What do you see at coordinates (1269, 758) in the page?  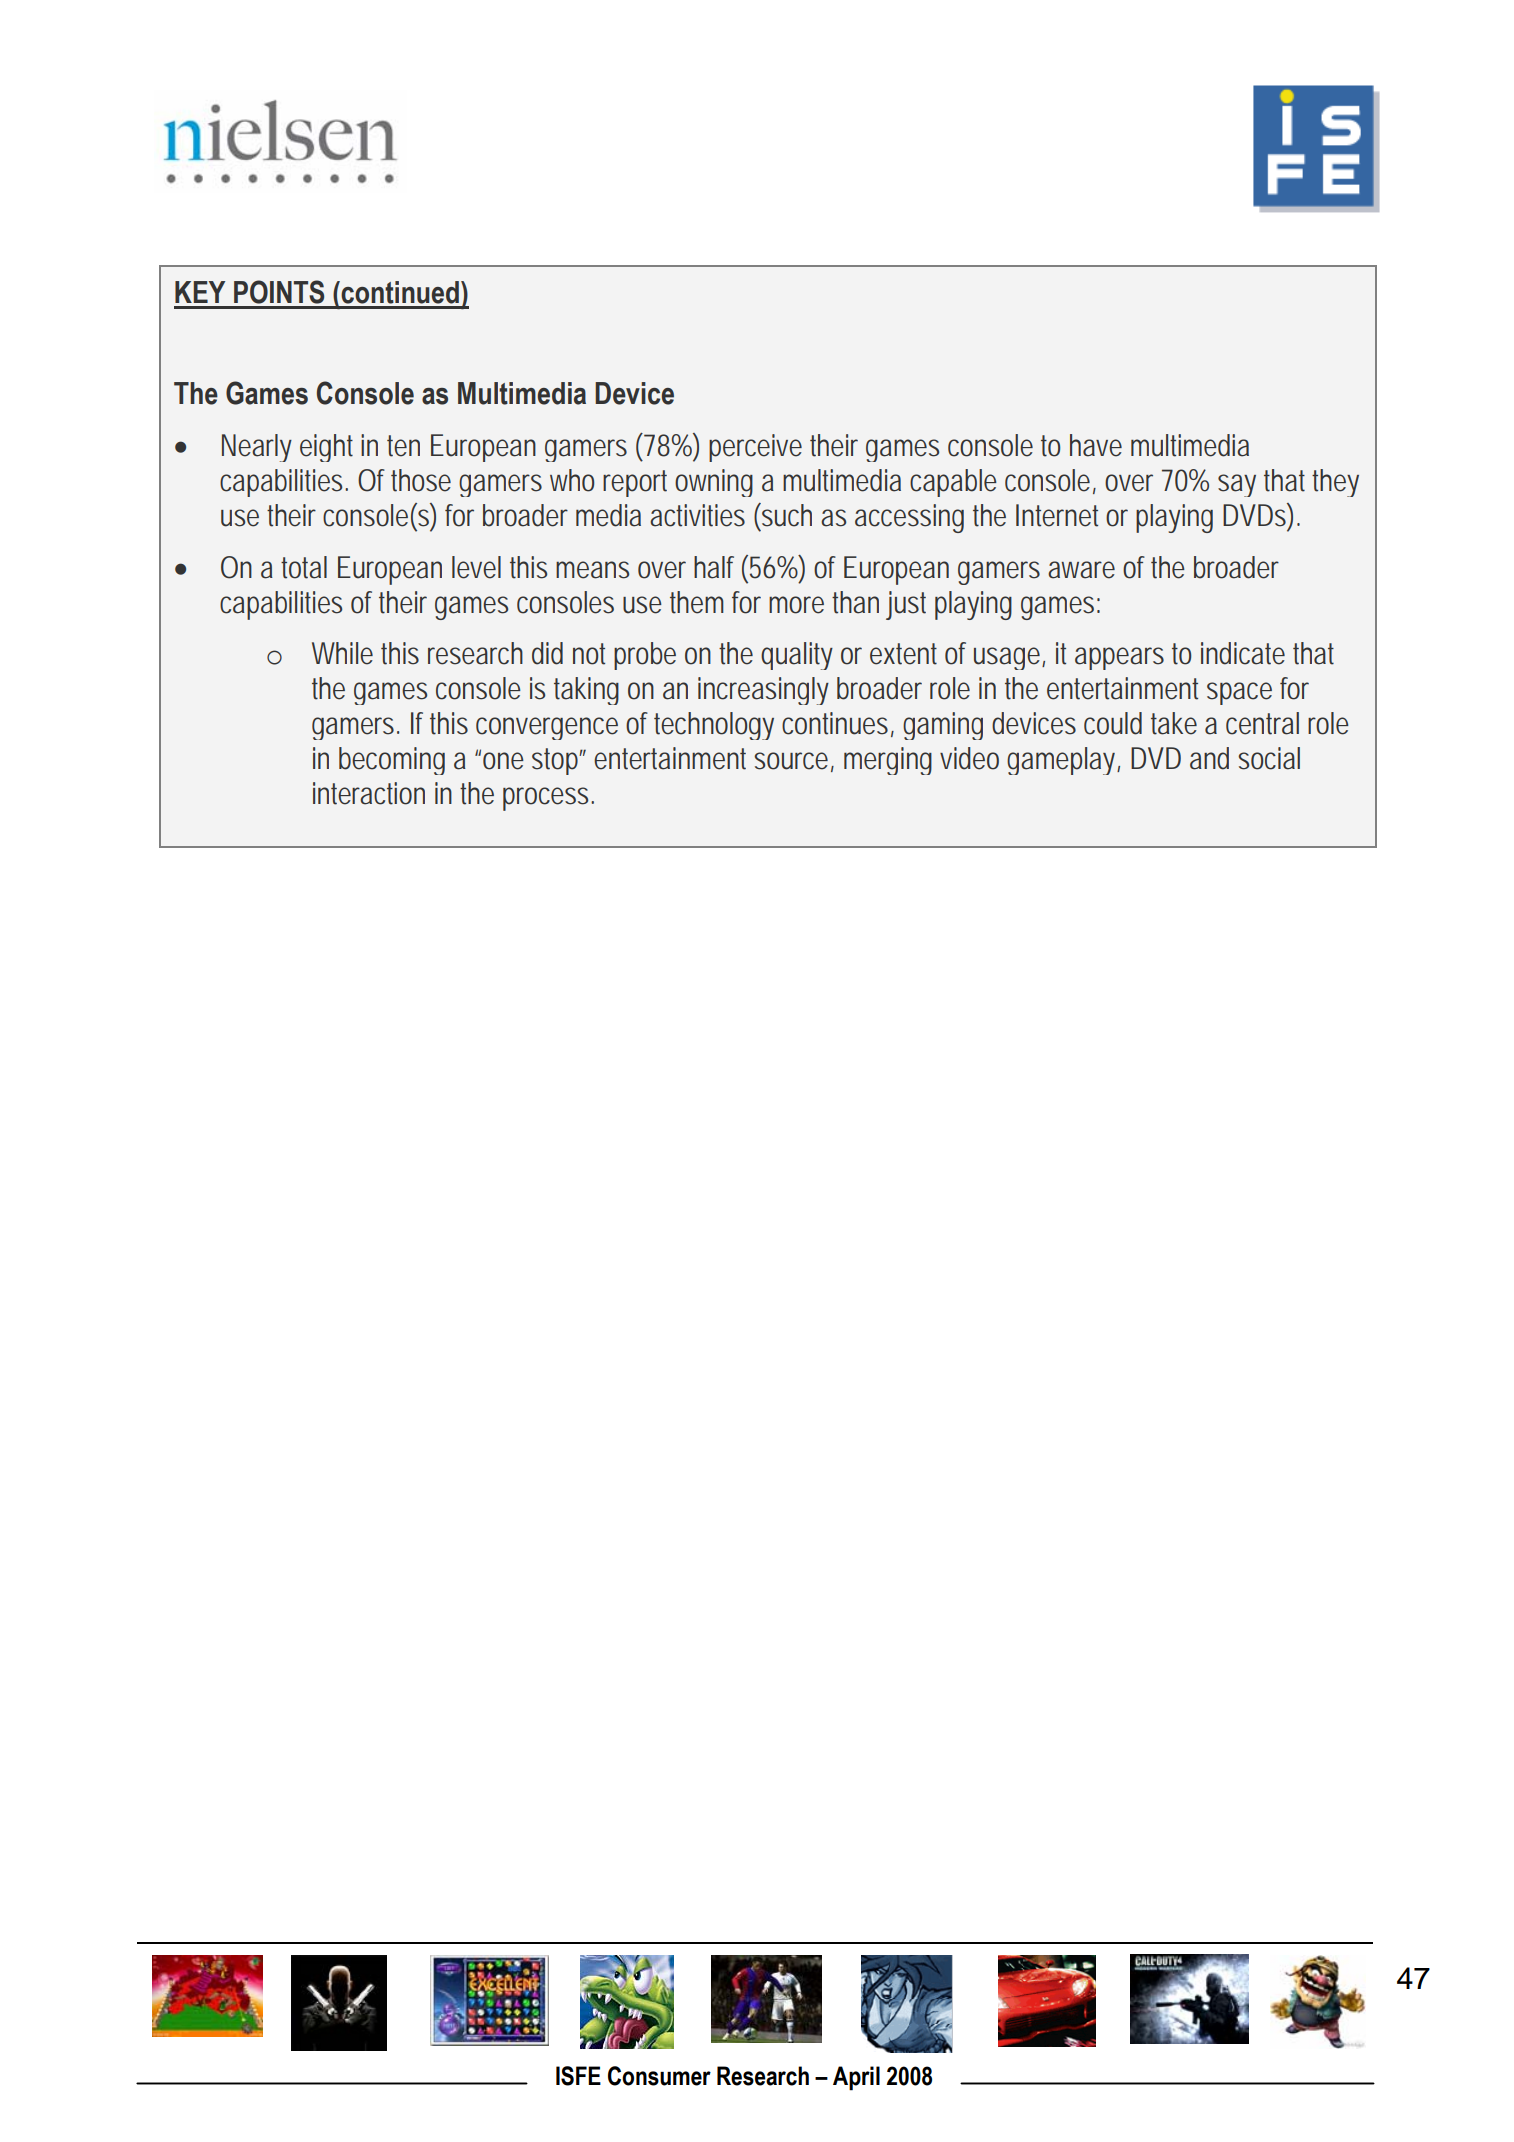 I see `social` at bounding box center [1269, 758].
